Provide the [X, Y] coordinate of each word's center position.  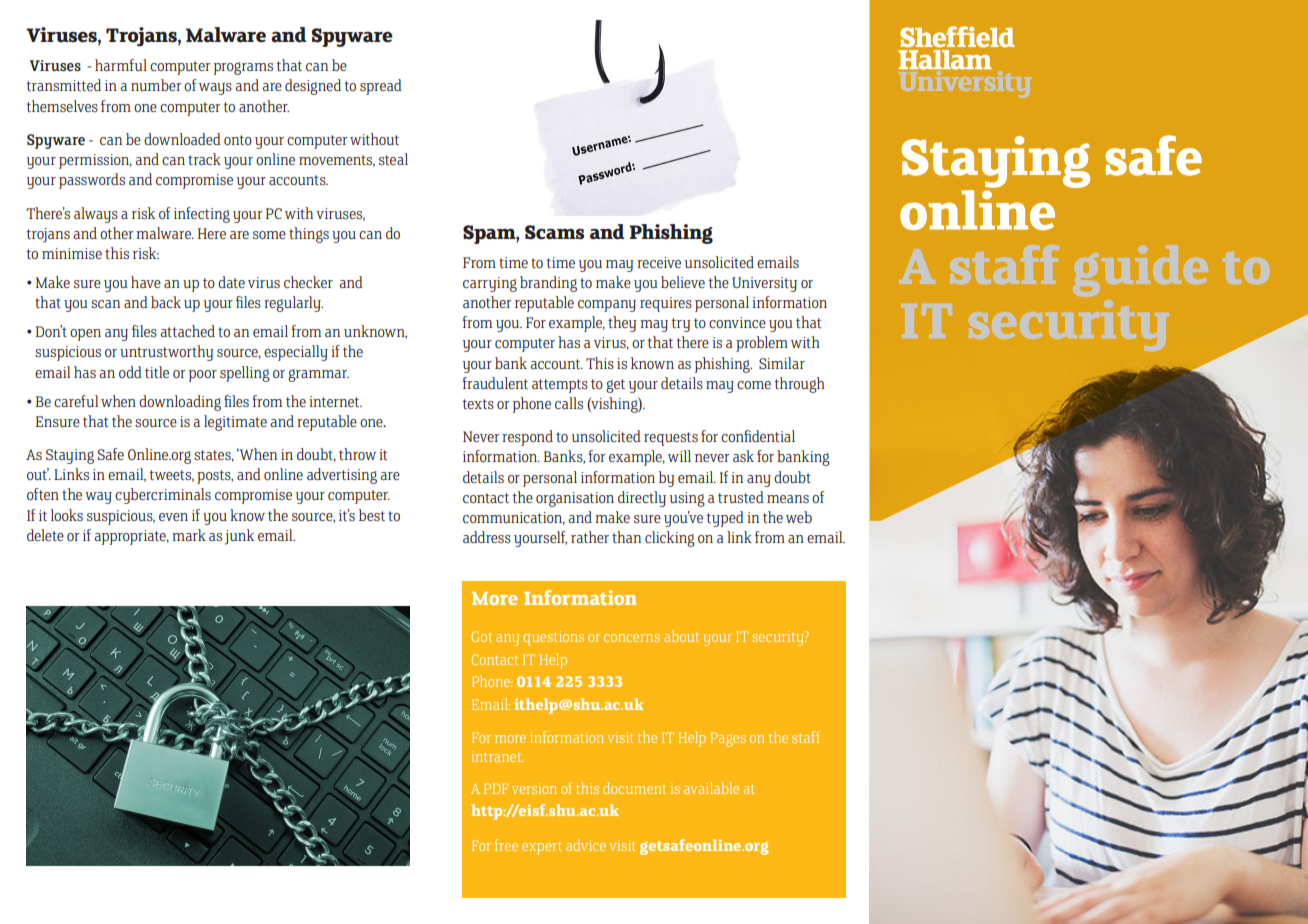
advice [586, 845]
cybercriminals [163, 496]
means [788, 499]
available [711, 788]
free [506, 845]
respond [527, 438]
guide [1140, 271]
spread [381, 87]
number [156, 85]
